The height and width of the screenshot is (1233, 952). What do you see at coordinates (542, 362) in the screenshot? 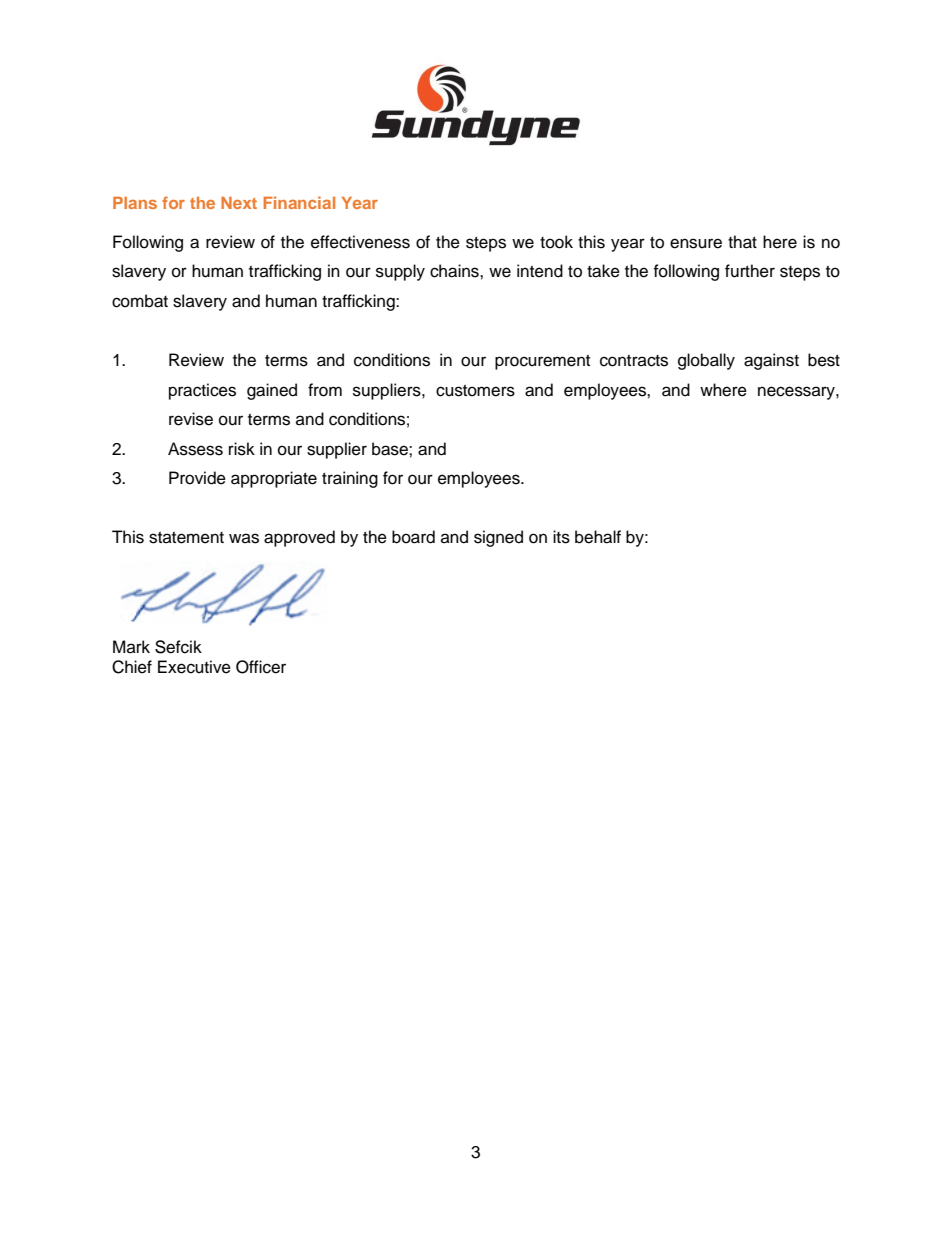
I see `procurement` at bounding box center [542, 362].
